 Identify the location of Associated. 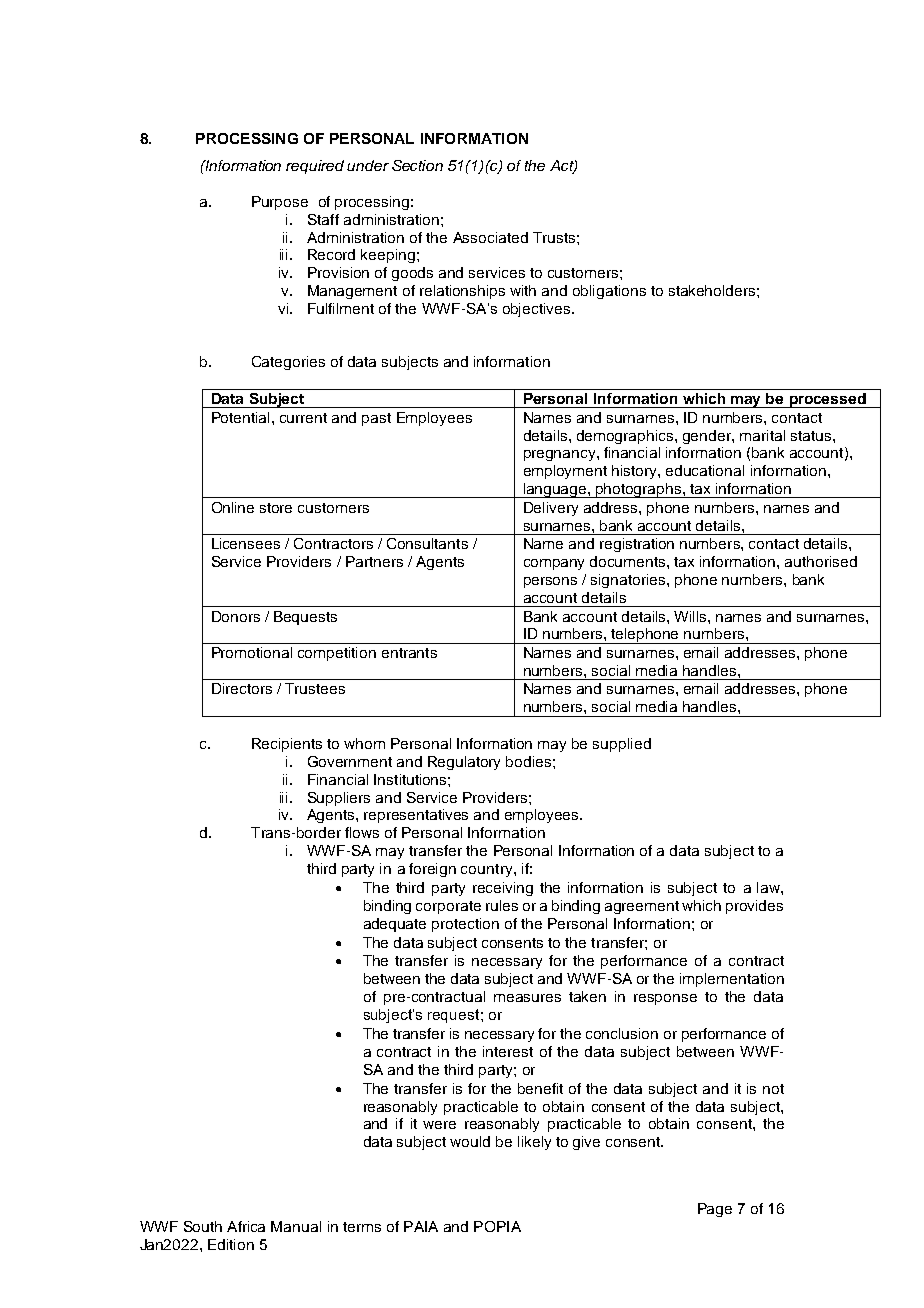
(490, 237).
